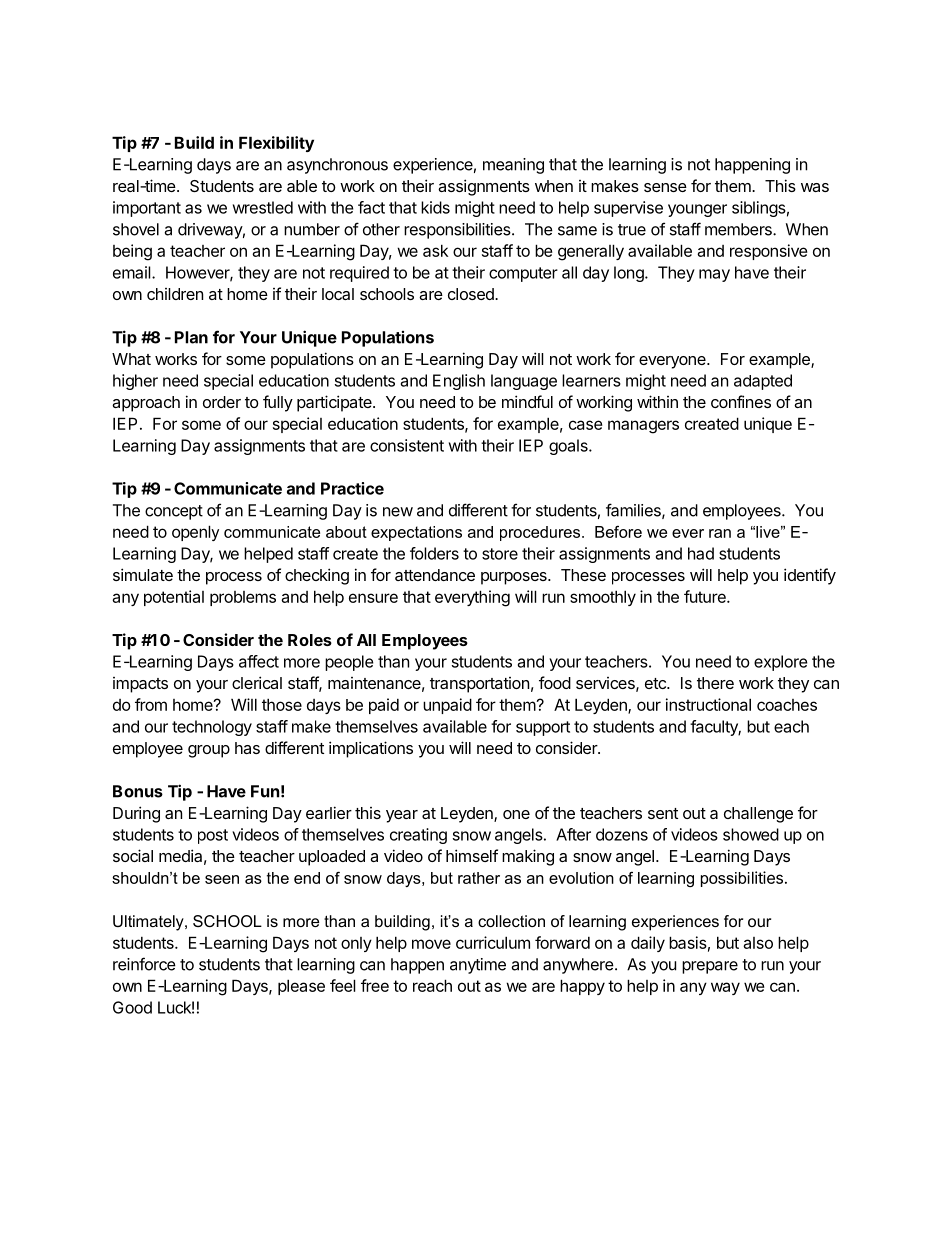 The image size is (952, 1233). Describe the element at coordinates (212, 728) in the screenshot. I see `technology` at that location.
